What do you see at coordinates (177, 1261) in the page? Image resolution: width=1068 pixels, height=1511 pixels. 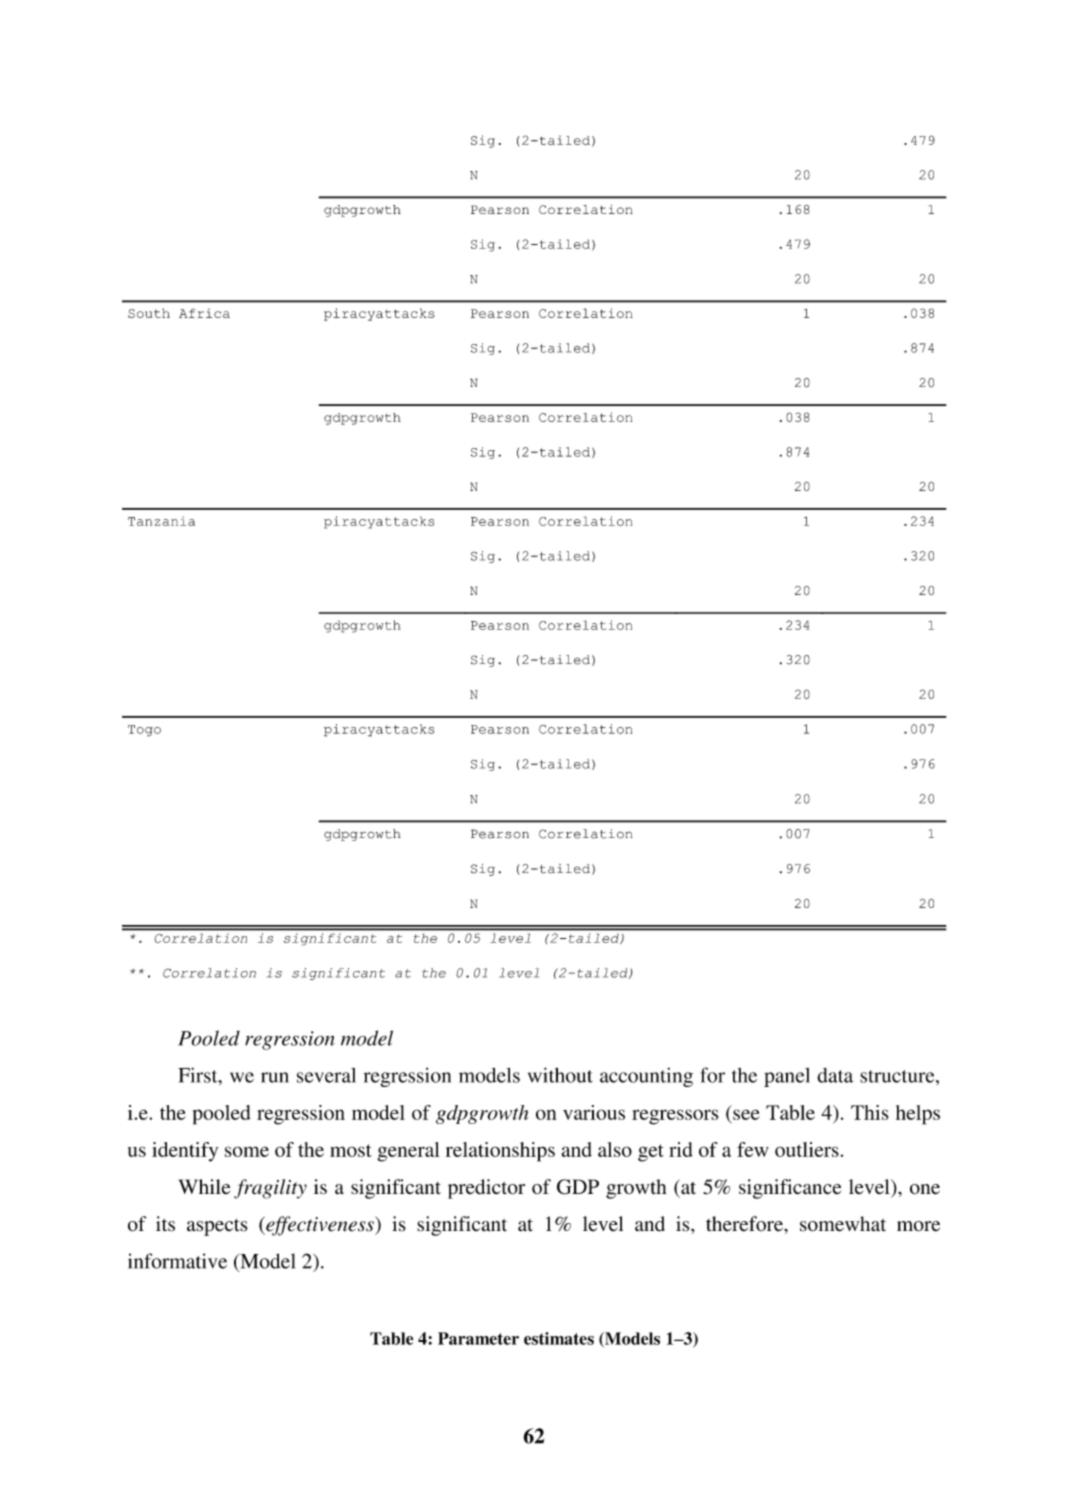 I see `informative` at bounding box center [177, 1261].
